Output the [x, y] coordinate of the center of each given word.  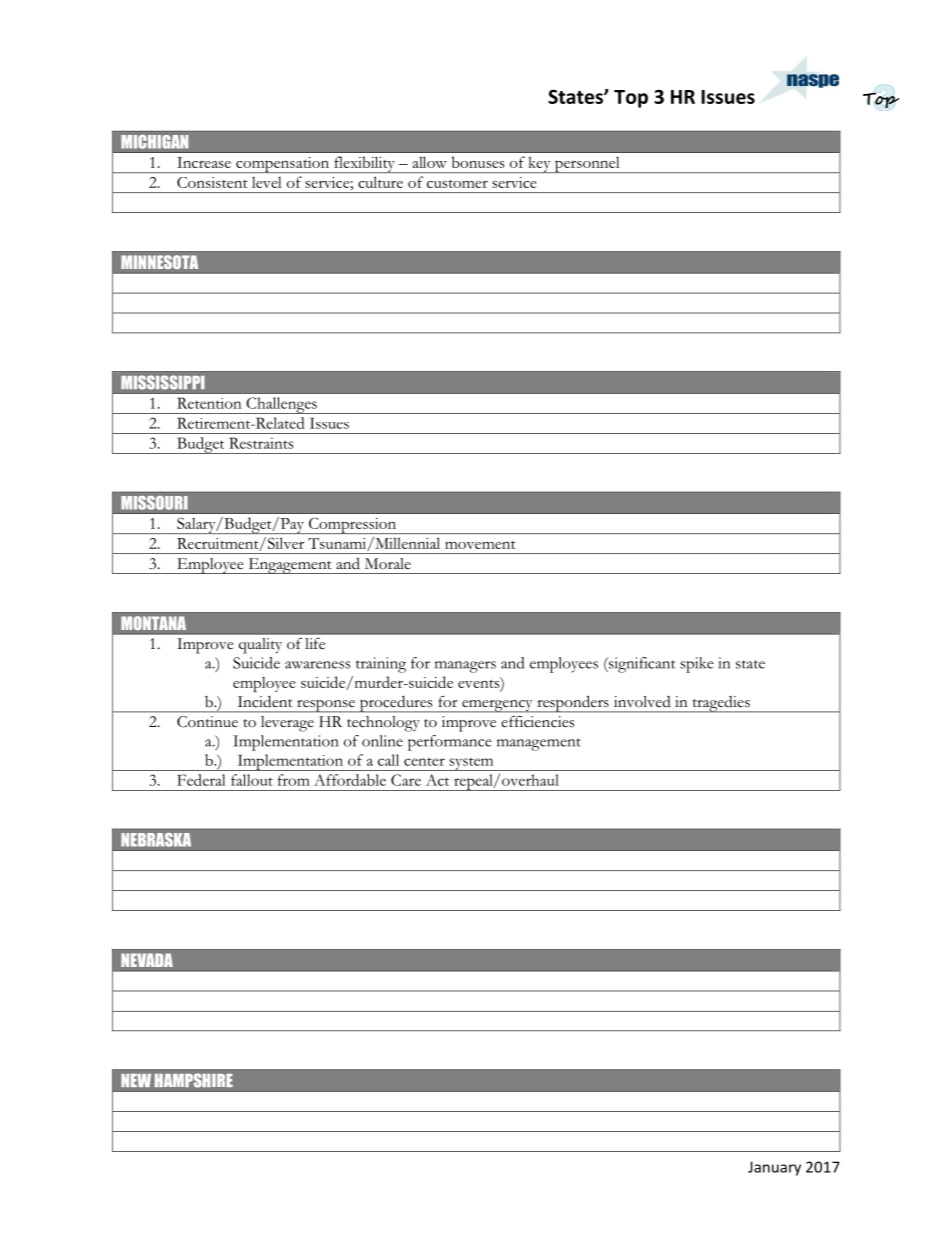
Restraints [261, 443]
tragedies [721, 704]
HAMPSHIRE [194, 1080]
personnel [587, 164]
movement [480, 545]
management [539, 744]
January [774, 1168]
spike [697, 665]
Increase [204, 162]
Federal [201, 780]
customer [457, 184]
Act [437, 780]
